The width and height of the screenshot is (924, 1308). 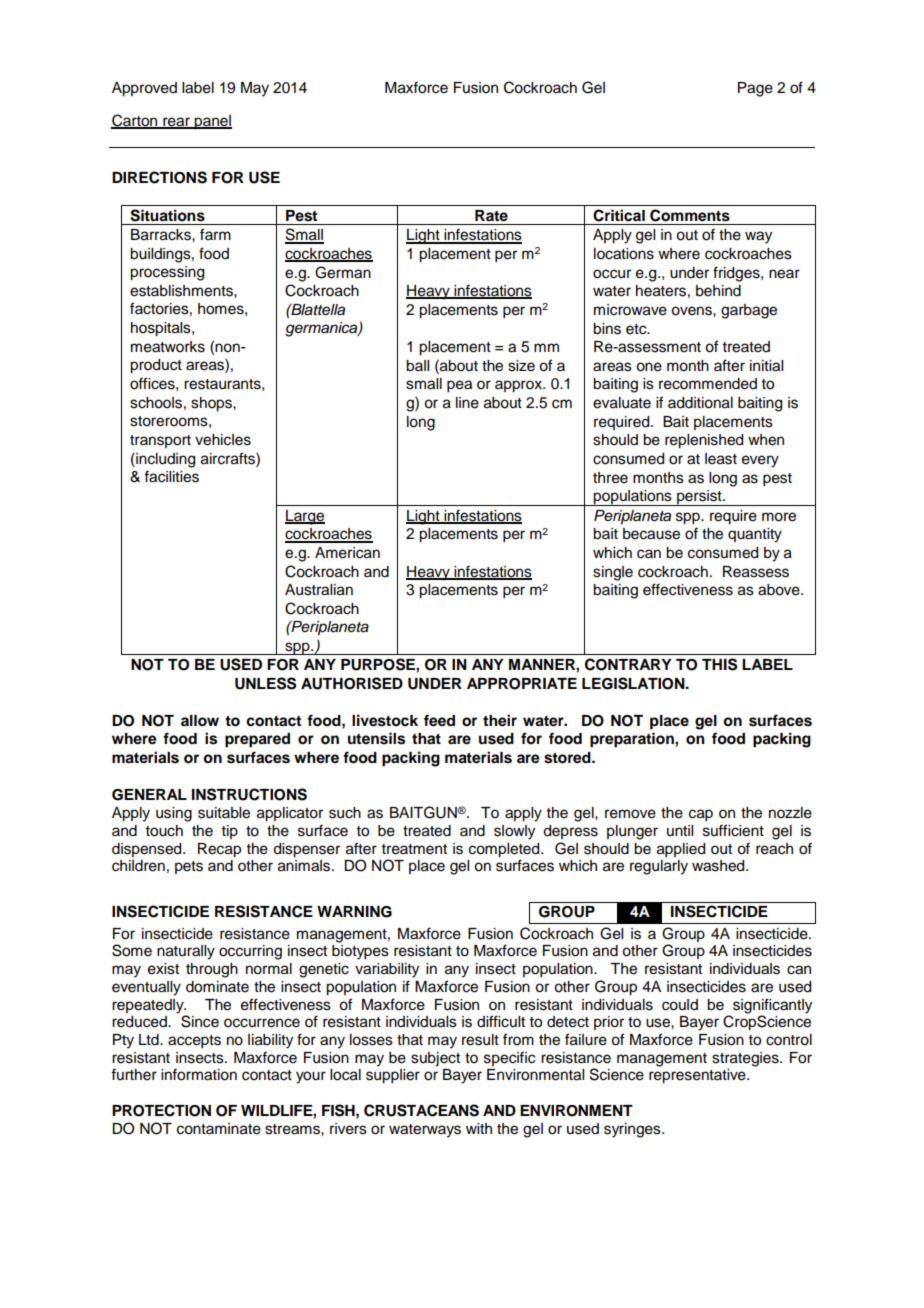 I want to click on Page, so click(x=755, y=89).
